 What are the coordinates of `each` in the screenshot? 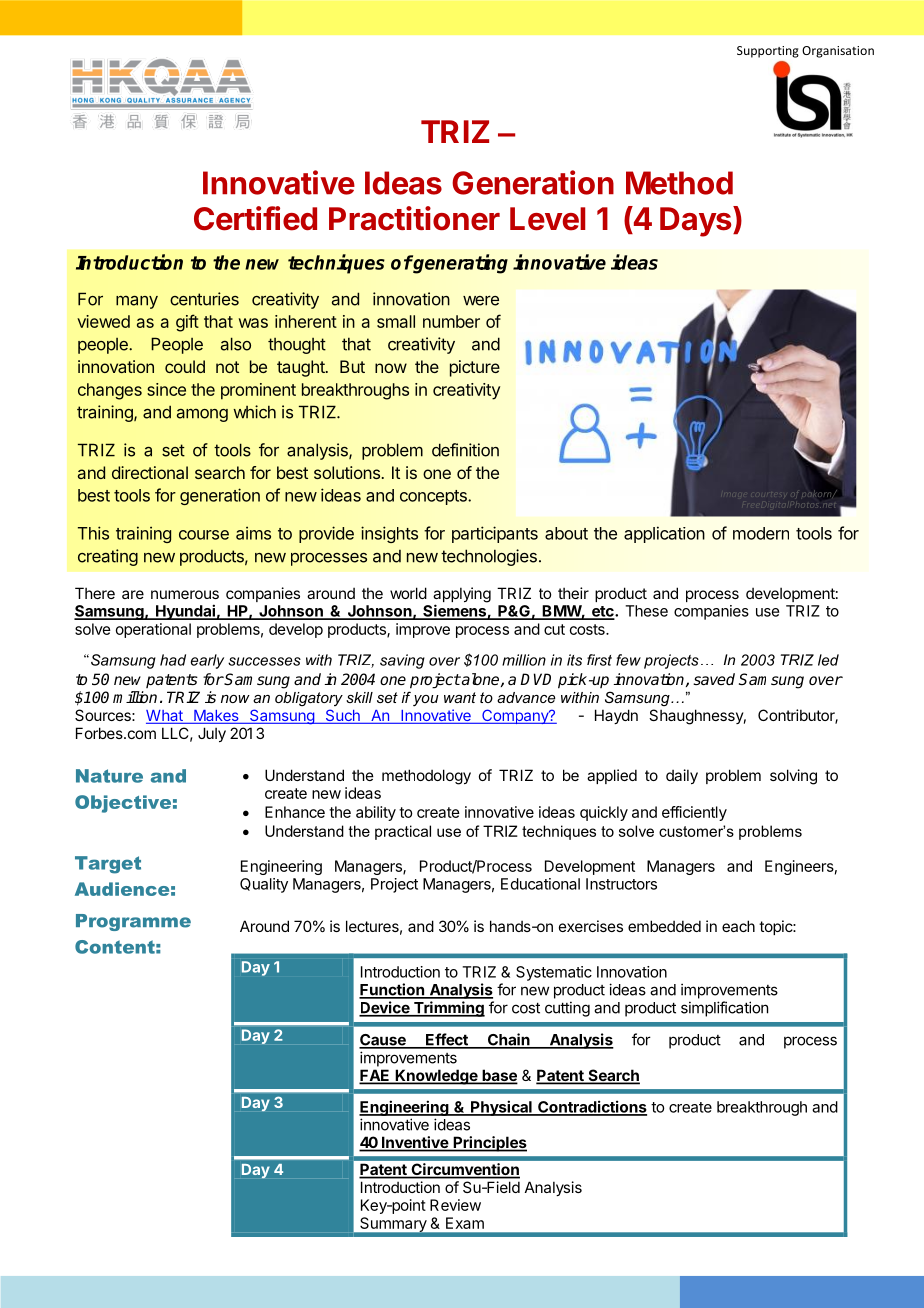 It's located at (738, 926).
